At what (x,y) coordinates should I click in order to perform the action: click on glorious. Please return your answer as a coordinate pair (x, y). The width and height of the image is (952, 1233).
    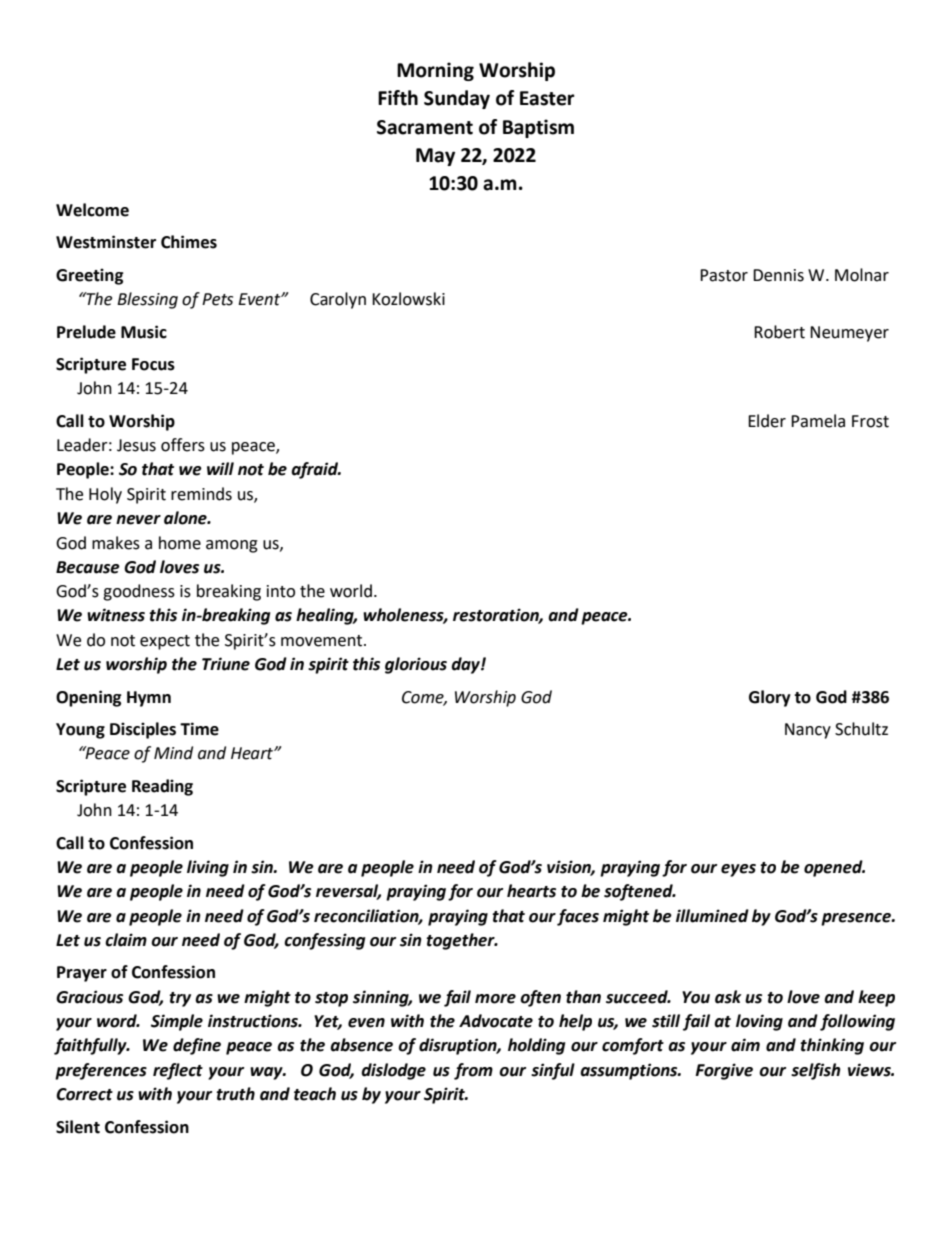
    Looking at the image, I should click on (416, 665).
